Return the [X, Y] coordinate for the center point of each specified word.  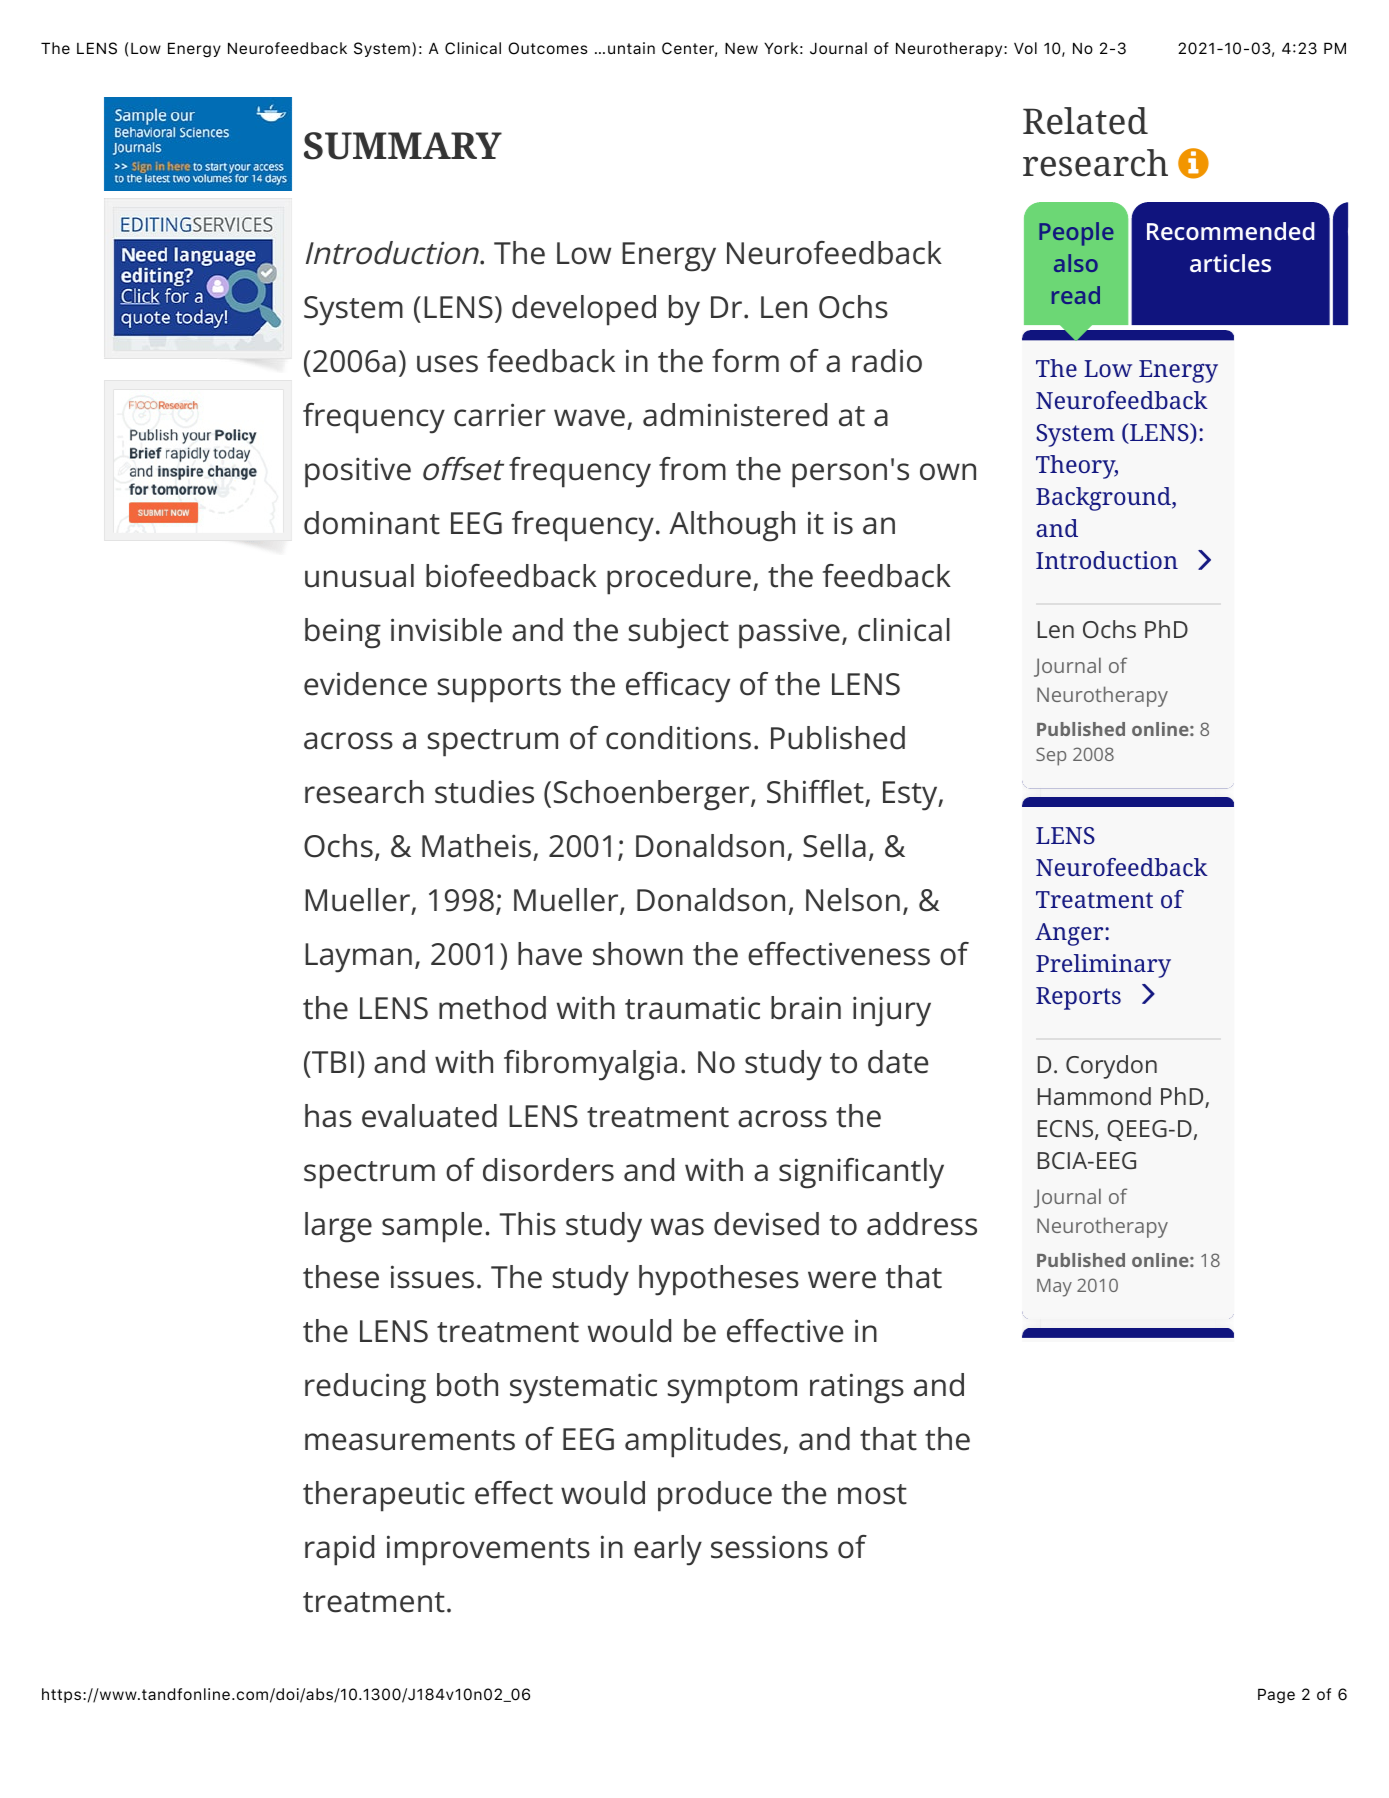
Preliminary [1103, 966]
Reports [1078, 998]
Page [1276, 1696]
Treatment [1094, 899]
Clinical [473, 48]
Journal [838, 48]
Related [1085, 121]
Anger [1070, 934]
